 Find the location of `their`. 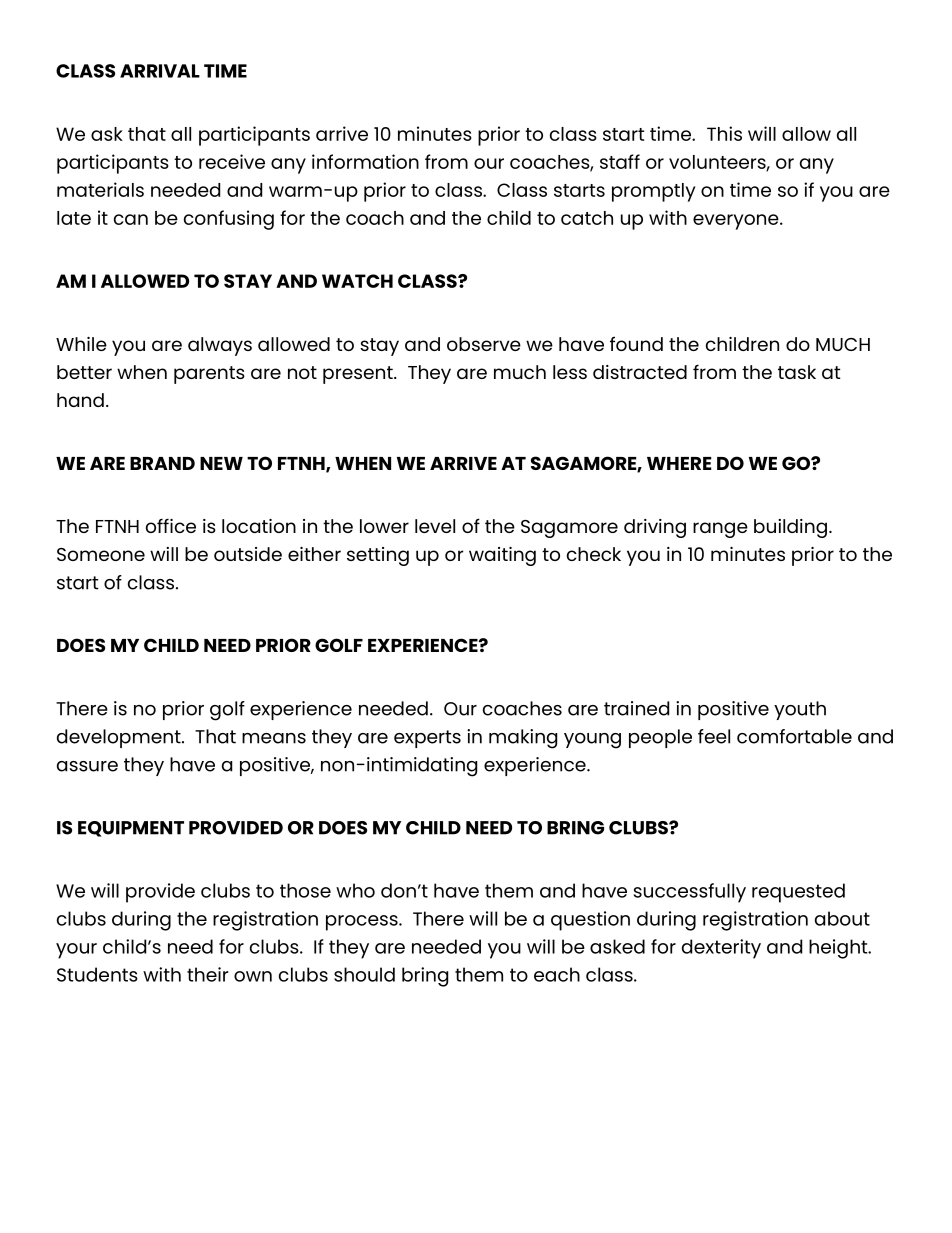

their is located at coordinates (207, 974).
